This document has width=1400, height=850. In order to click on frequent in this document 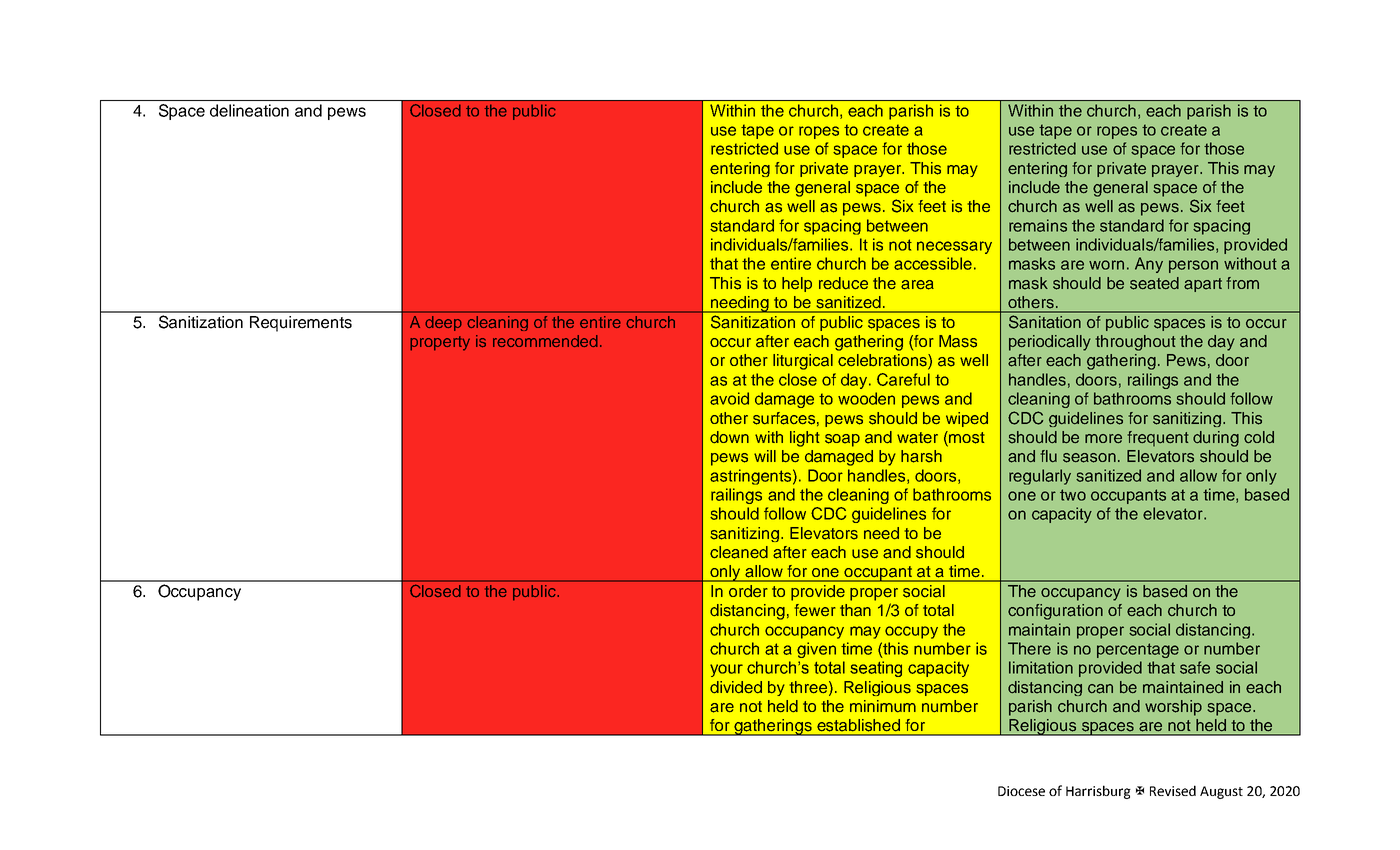, I will do `click(1158, 439)`.
